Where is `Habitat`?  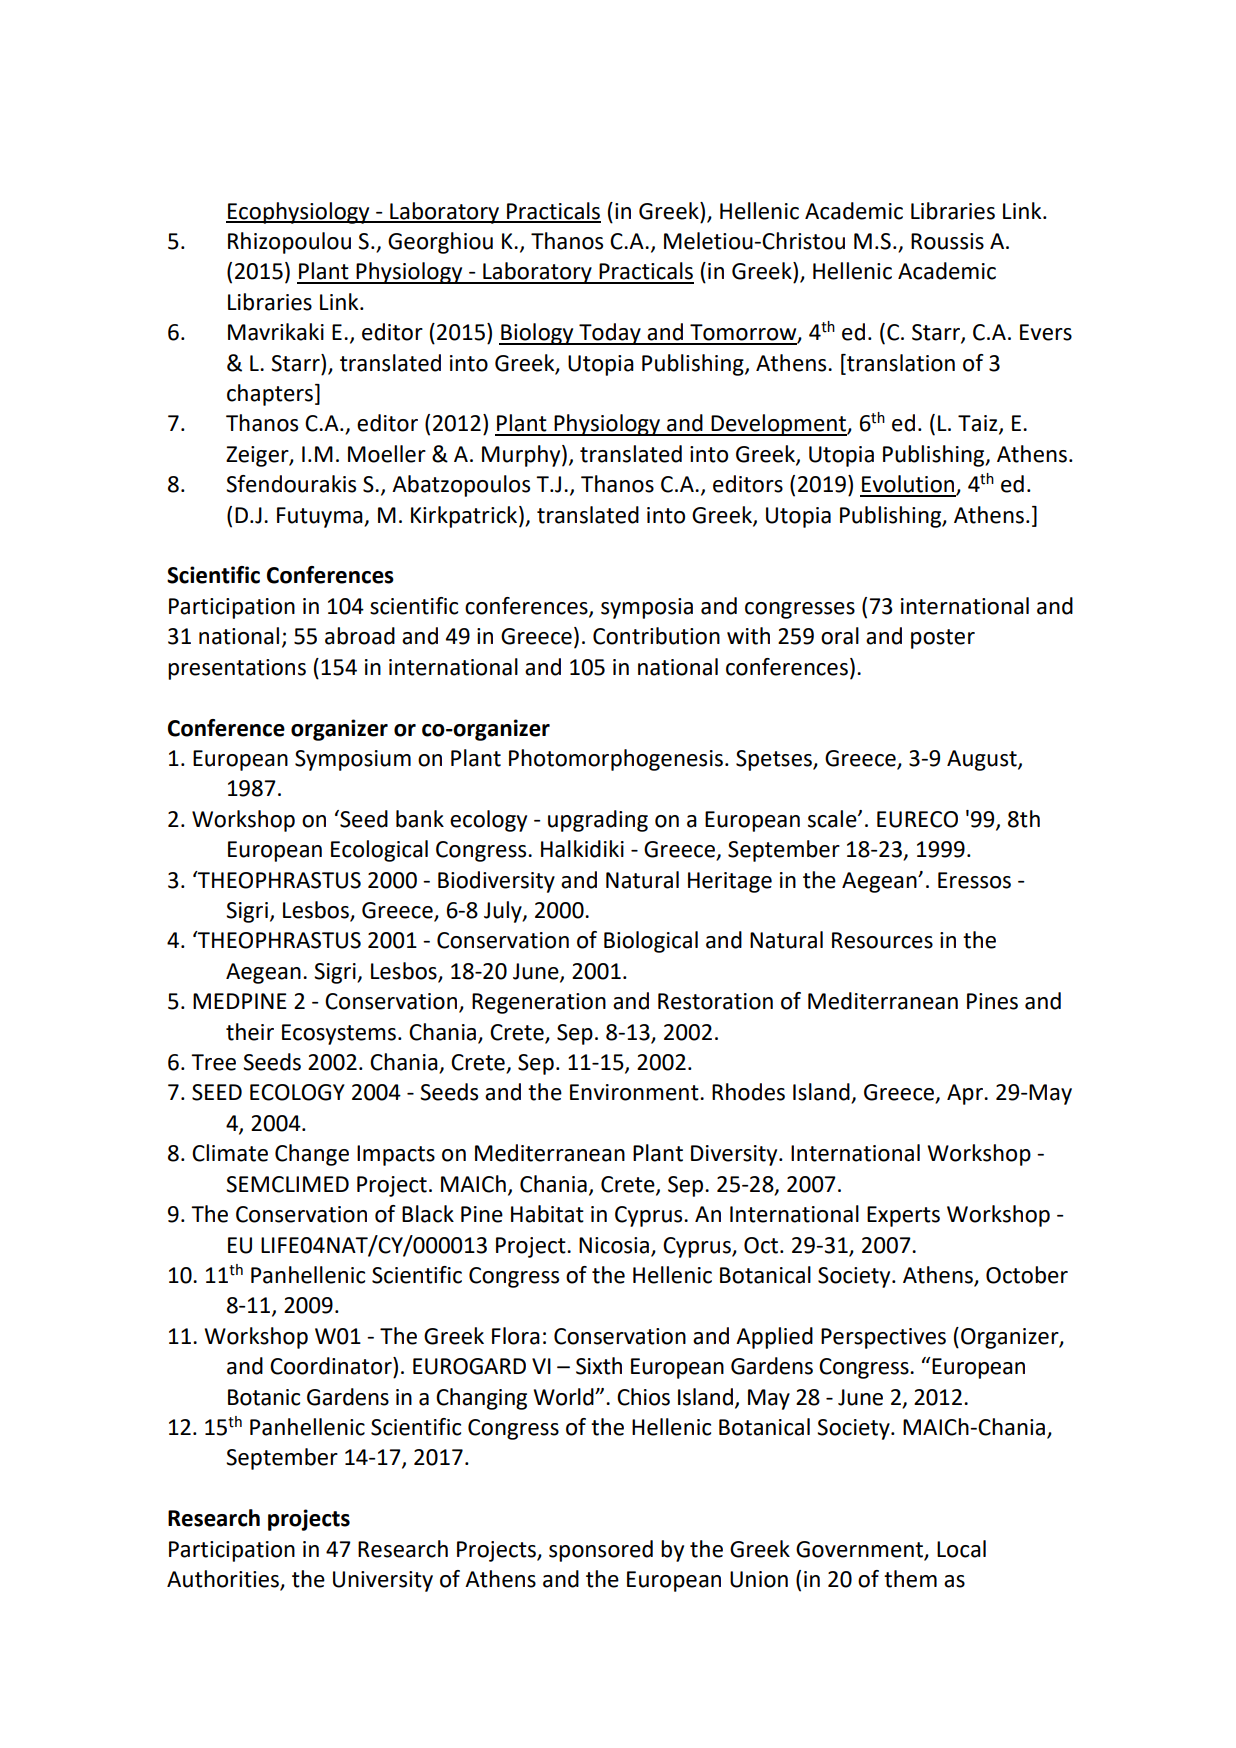 Habitat is located at coordinates (547, 1214).
